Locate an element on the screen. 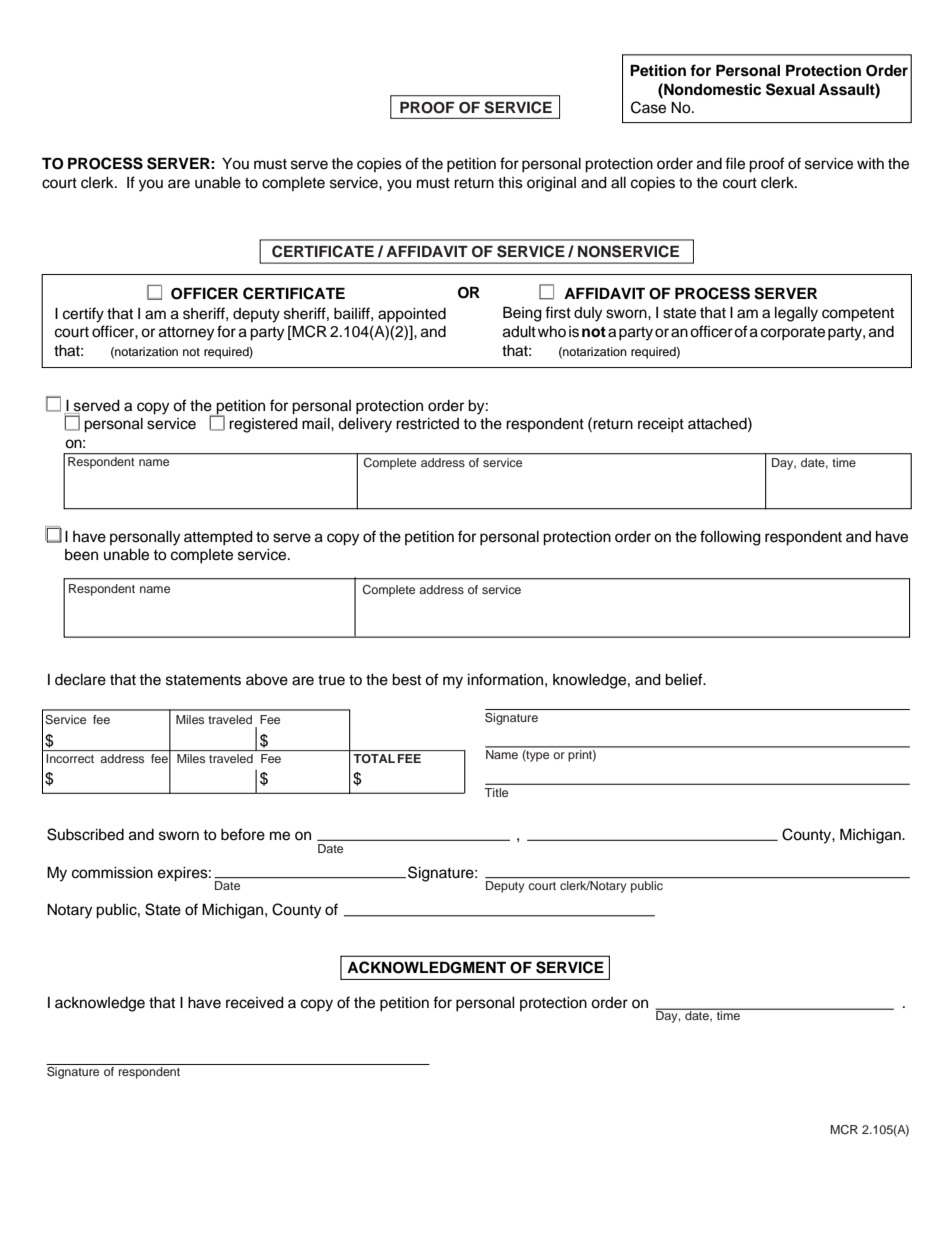  Sexual is located at coordinates (790, 89).
